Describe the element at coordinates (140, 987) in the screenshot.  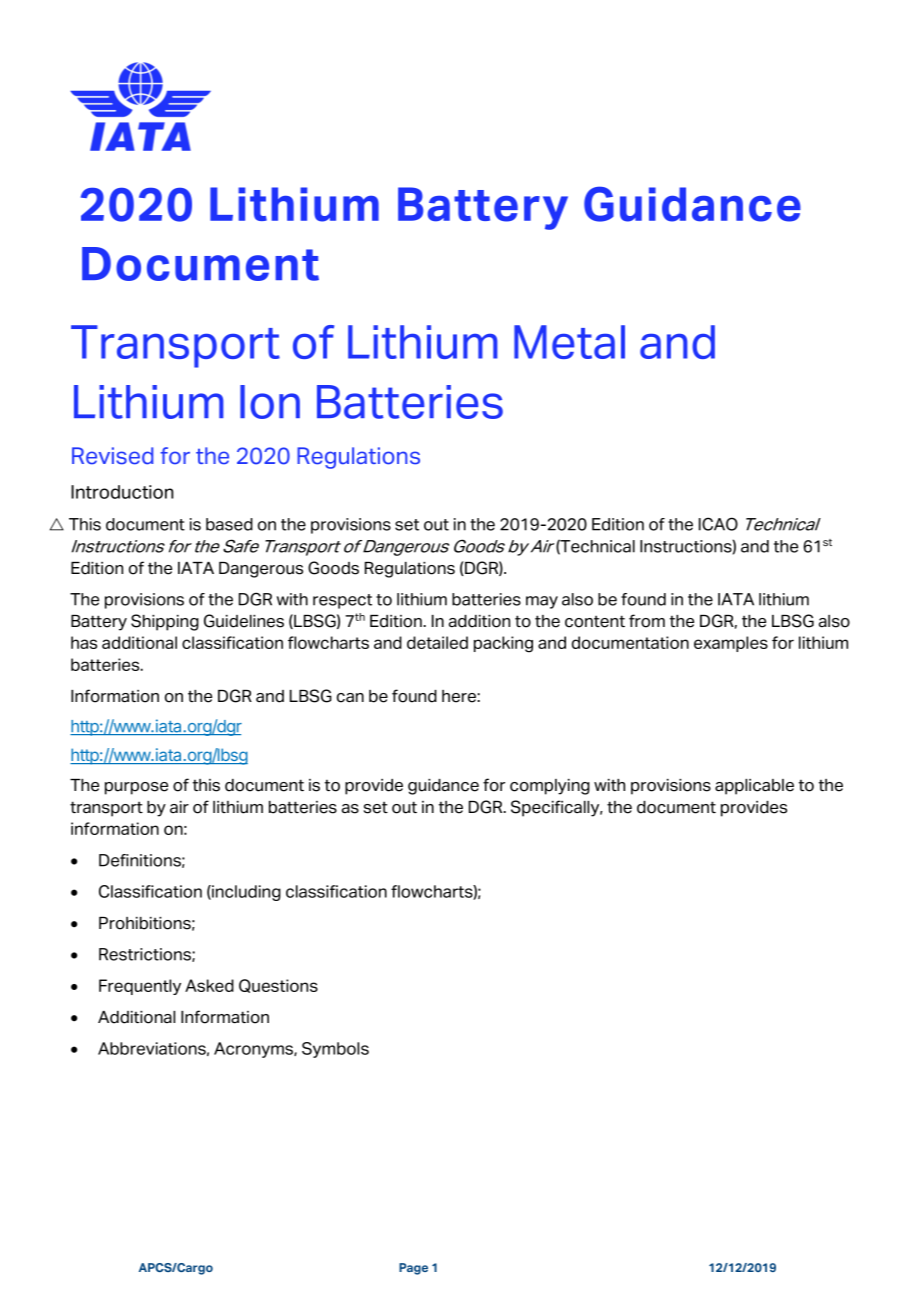
I see `Frequently` at that location.
